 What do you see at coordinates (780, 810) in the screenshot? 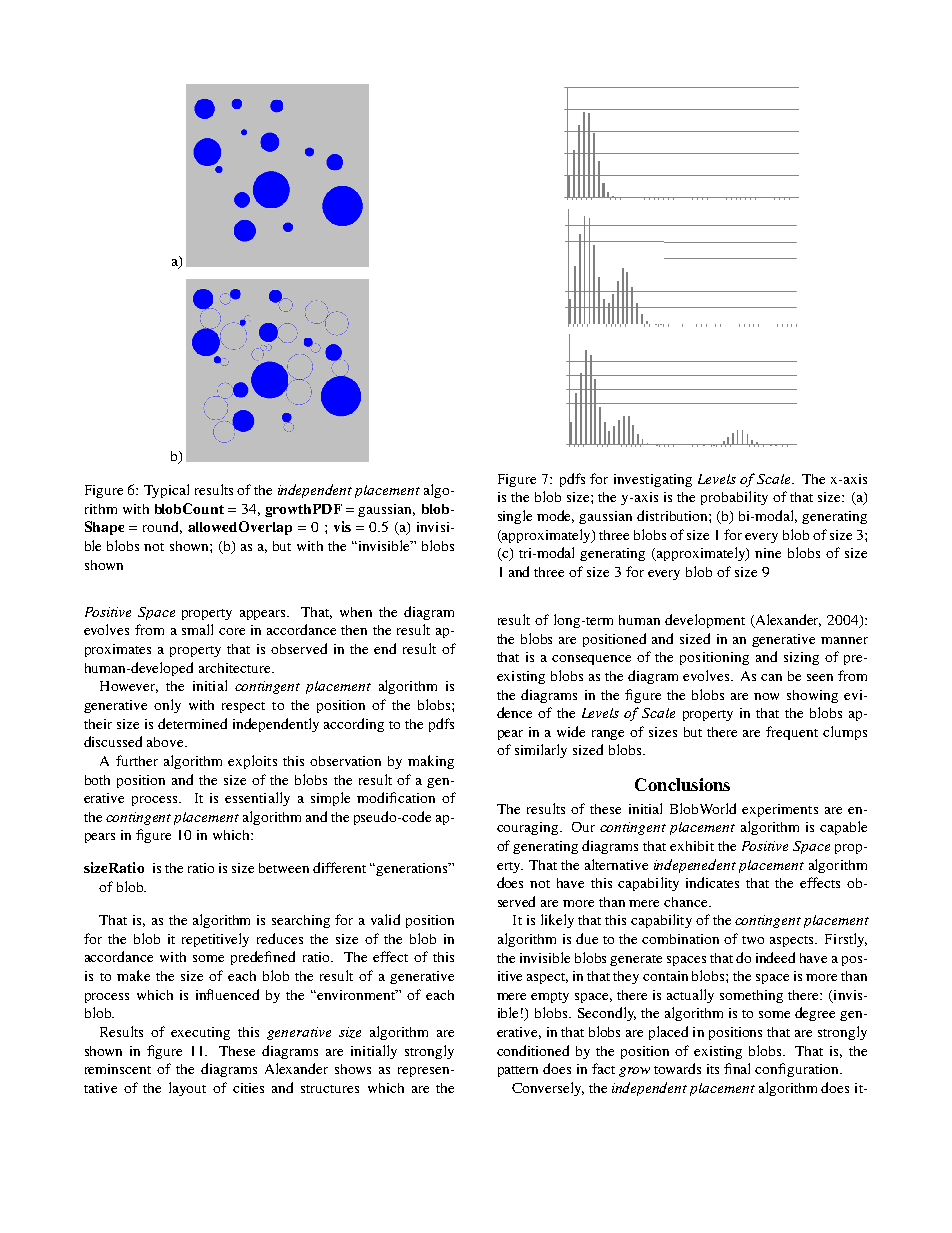
I see `experiments` at bounding box center [780, 810].
